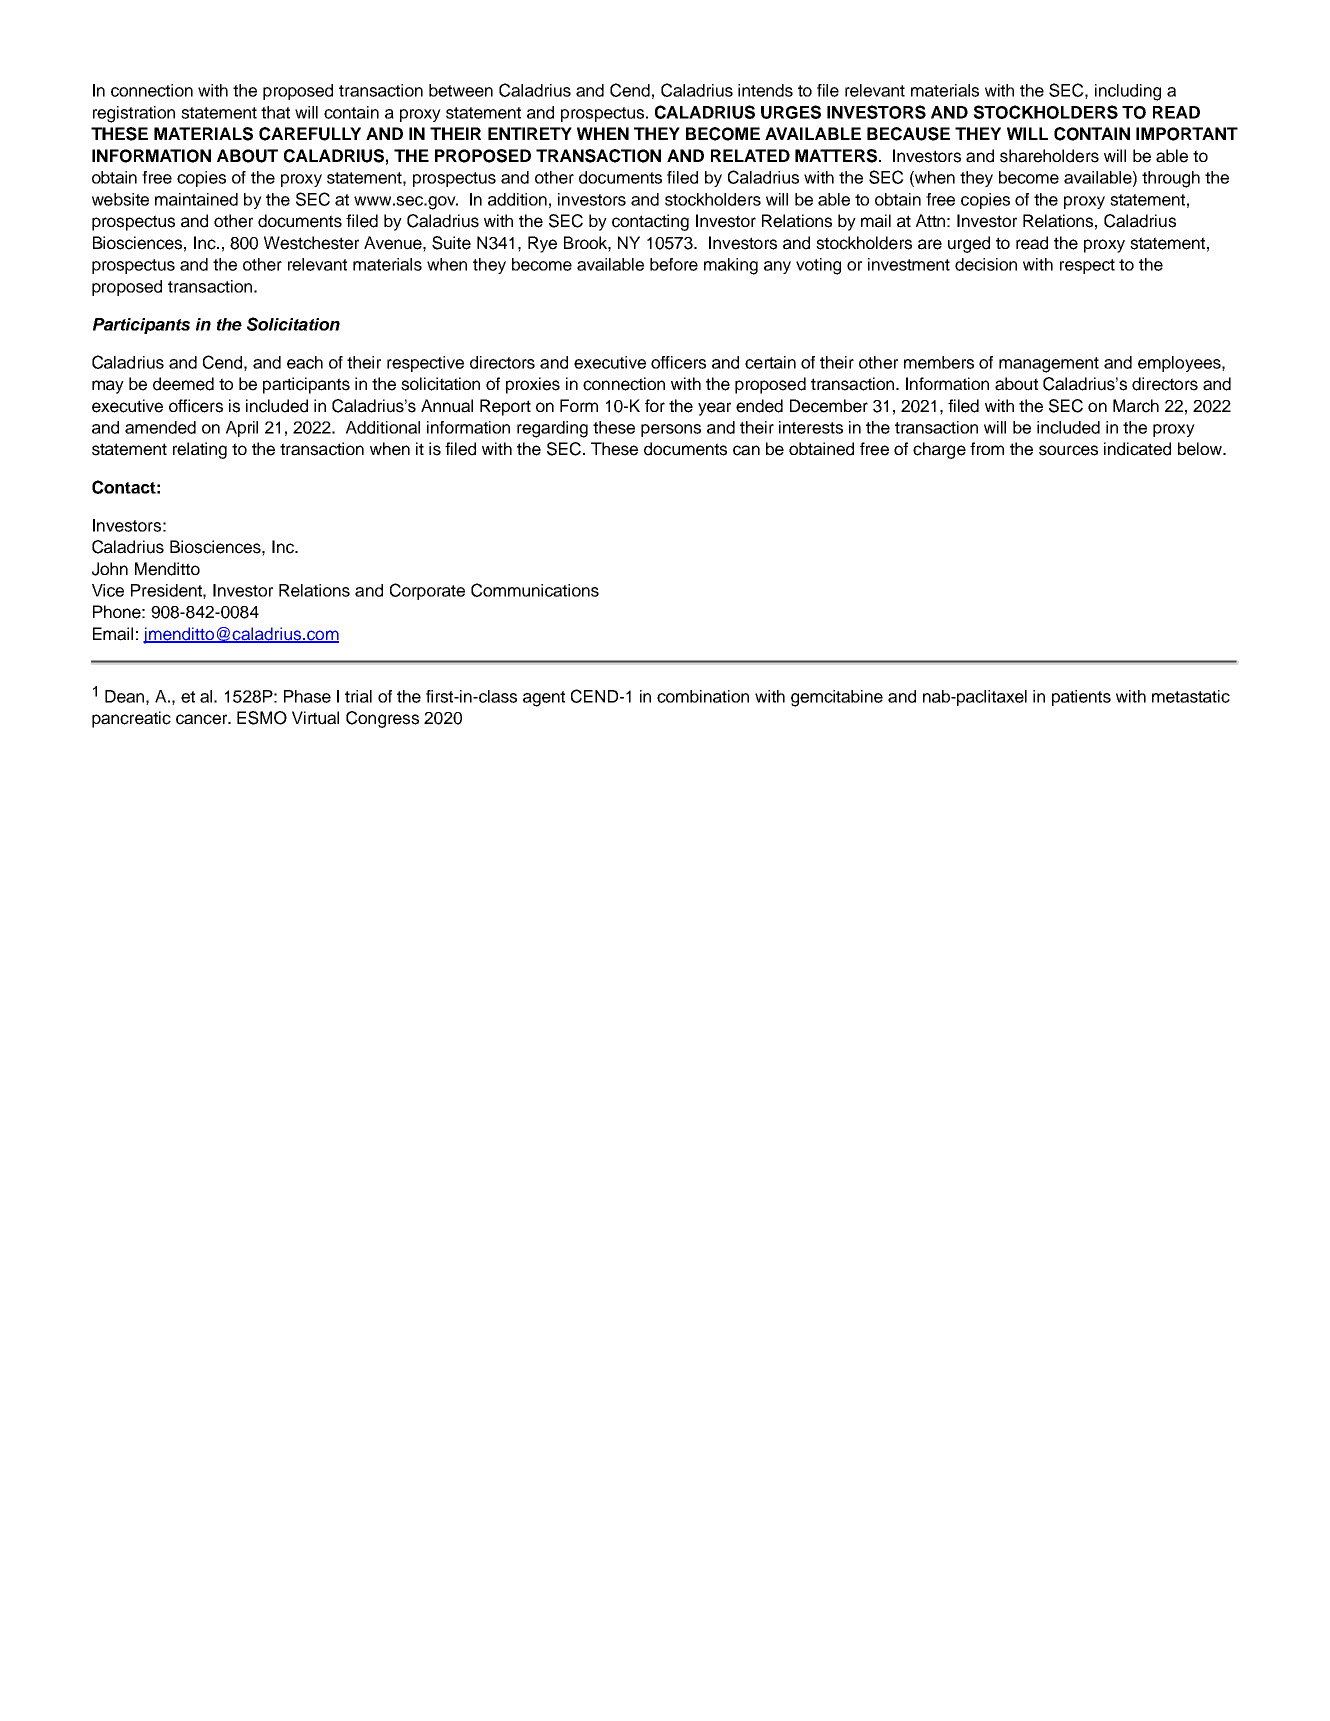 The width and height of the screenshot is (1330, 1721). I want to click on each, so click(305, 362).
